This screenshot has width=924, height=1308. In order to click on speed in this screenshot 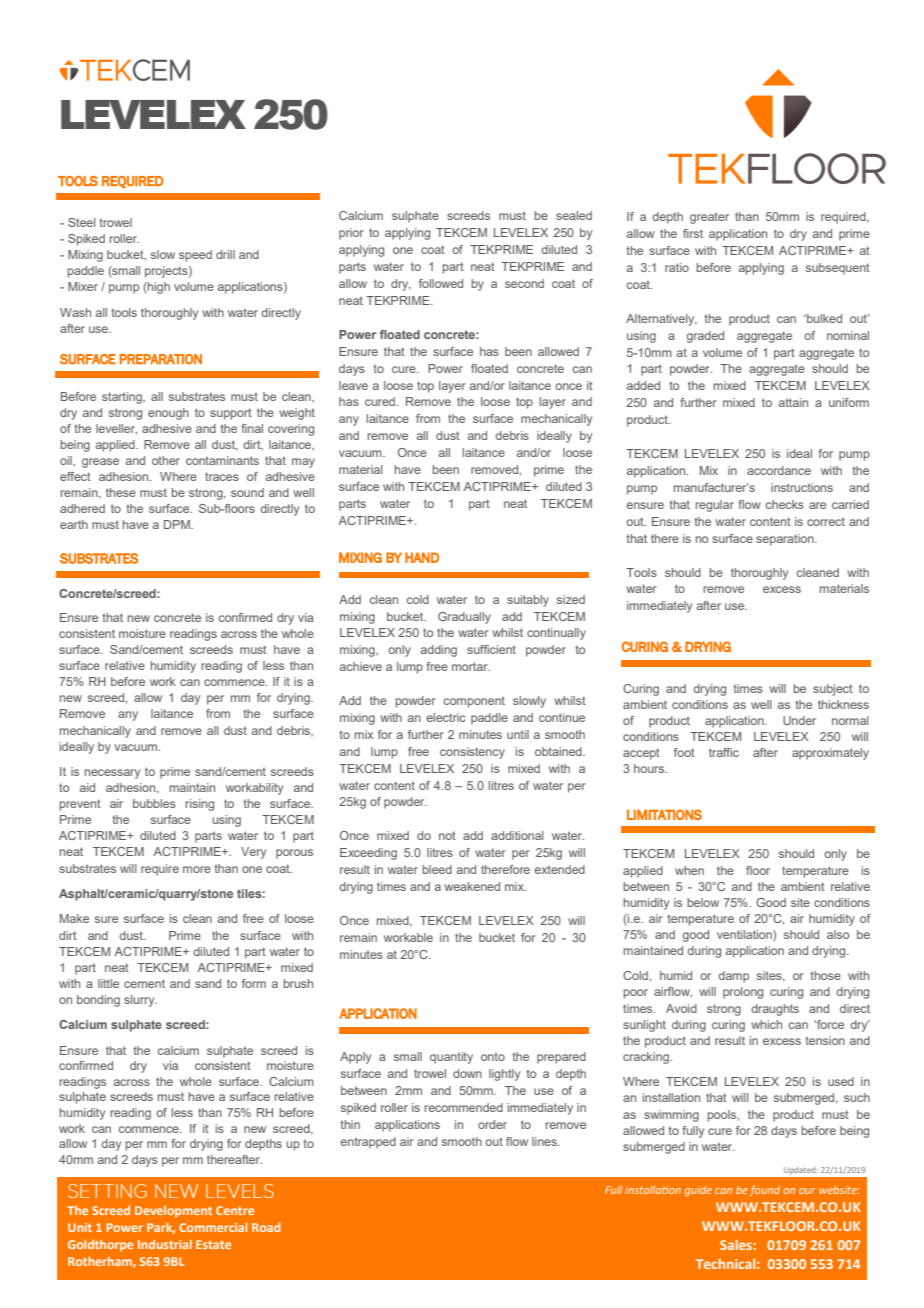, I will do `click(195, 256)`.
